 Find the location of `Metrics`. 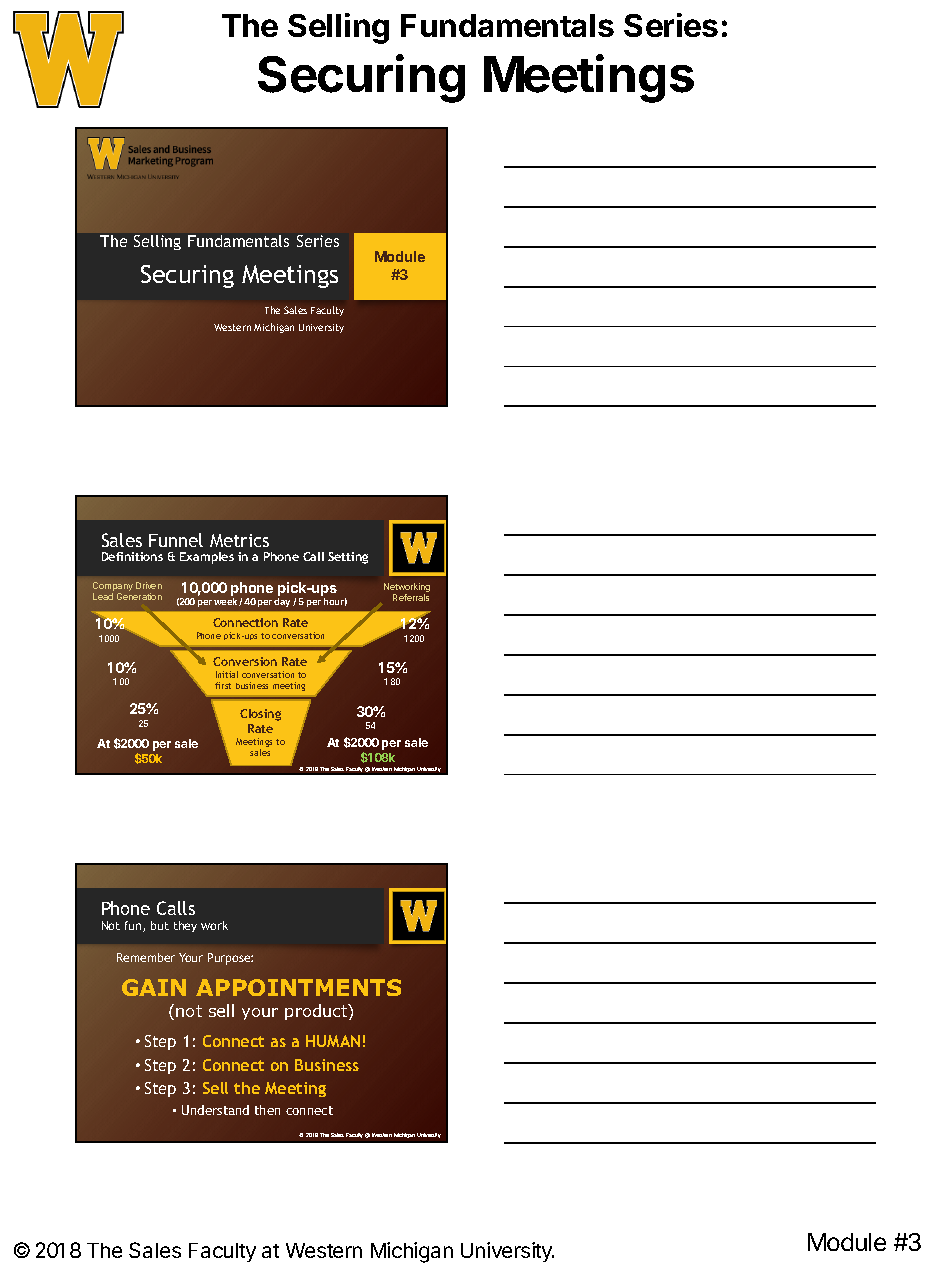

Metrics is located at coordinates (239, 540).
